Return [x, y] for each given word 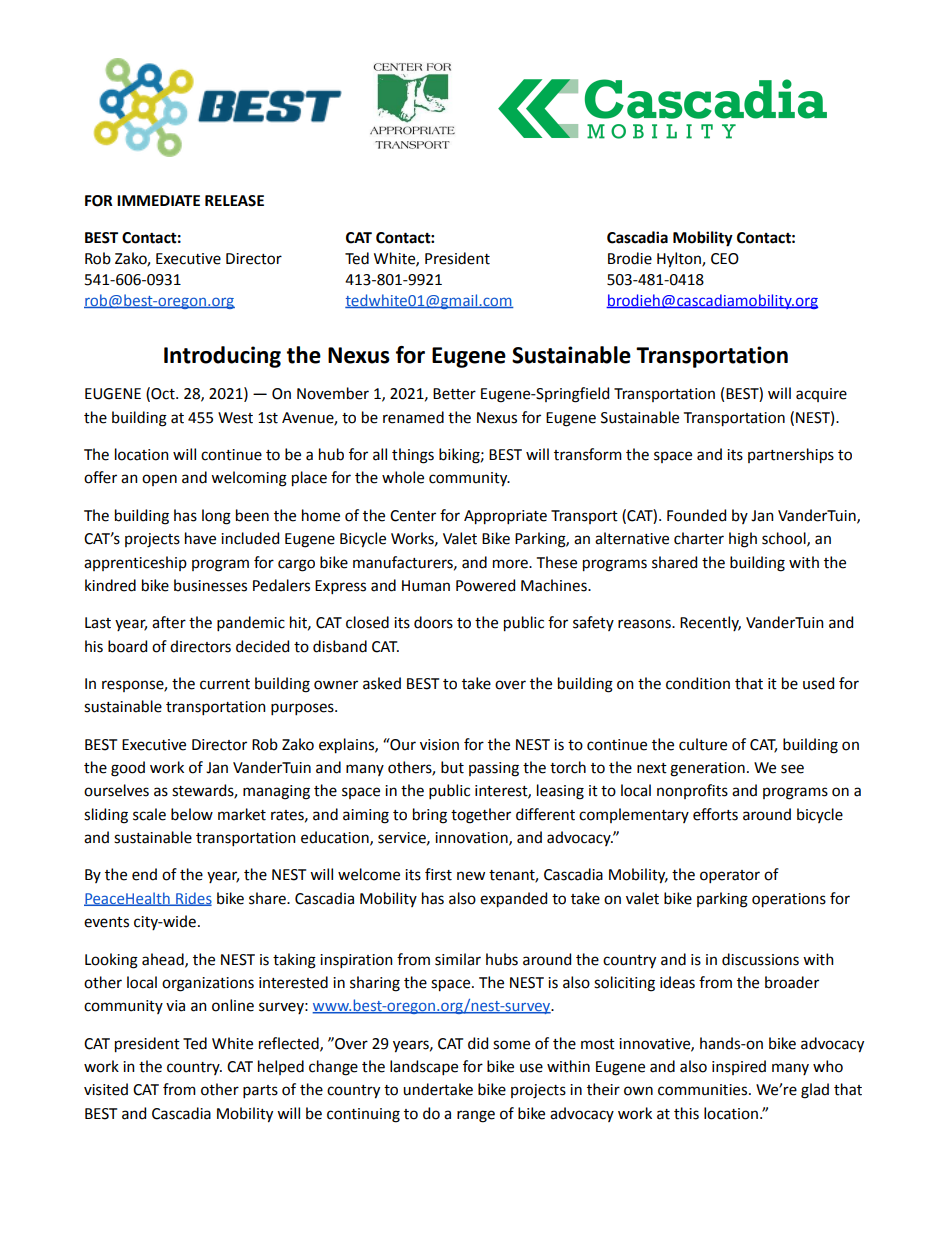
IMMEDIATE [158, 200]
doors [433, 622]
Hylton [680, 260]
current [225, 684]
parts [260, 1091]
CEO [725, 259]
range [476, 1116]
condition [698, 683]
